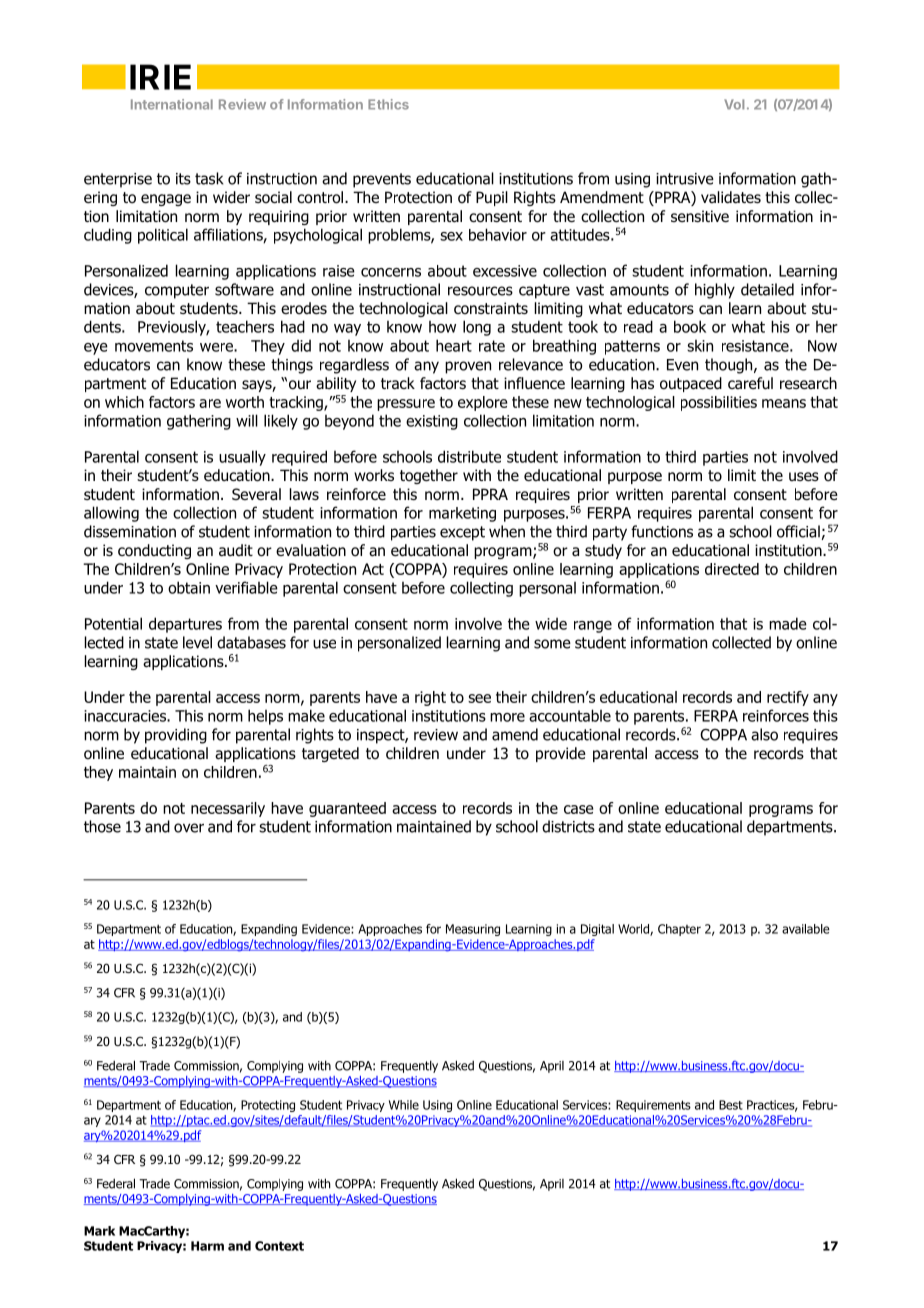 Image resolution: width=924 pixels, height=1308 pixels. I want to click on existing, so click(432, 422).
